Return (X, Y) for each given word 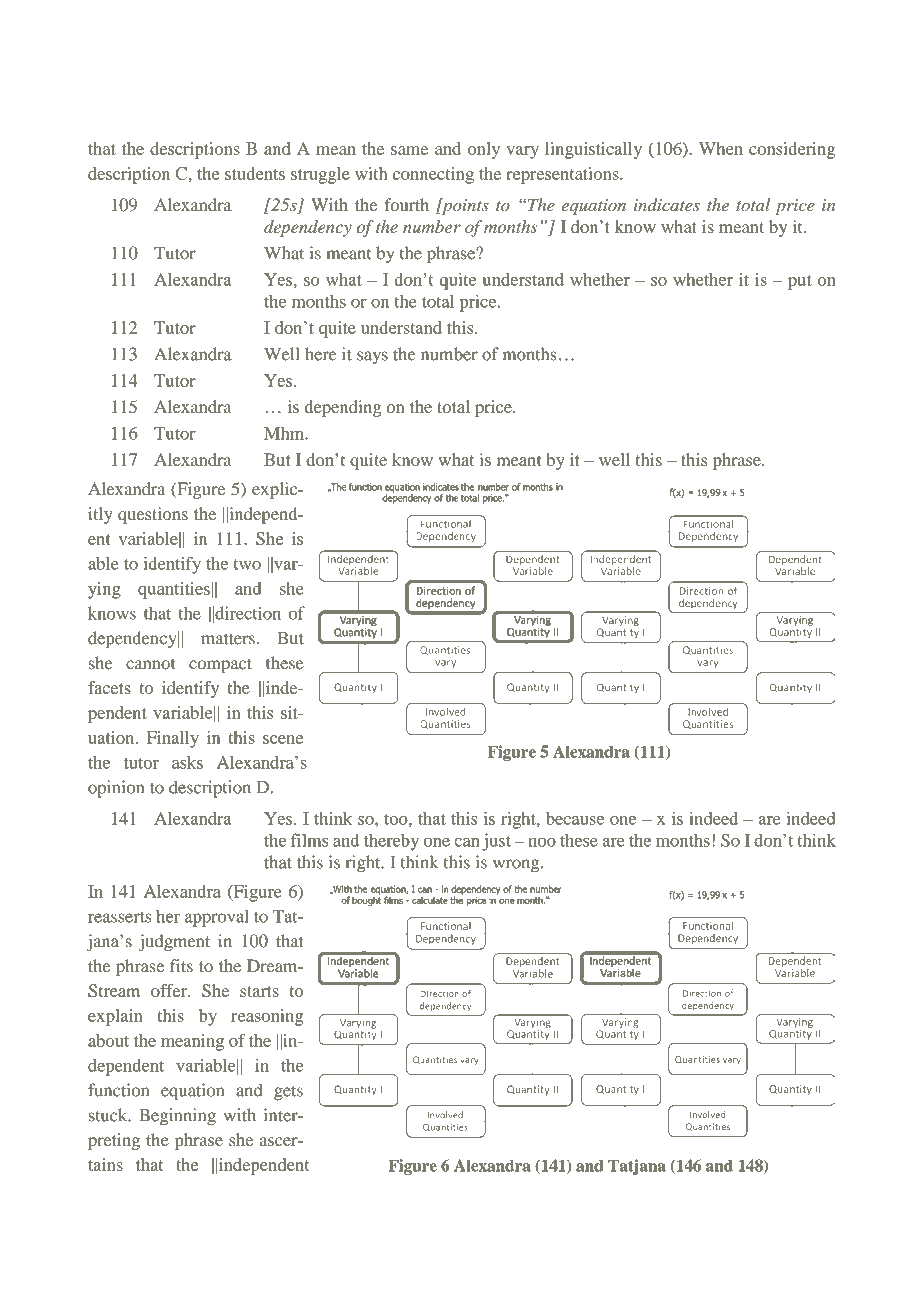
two (247, 564)
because (575, 818)
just (496, 842)
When (721, 148)
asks (187, 762)
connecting (433, 175)
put (800, 282)
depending (343, 408)
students (255, 173)
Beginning (177, 1117)
